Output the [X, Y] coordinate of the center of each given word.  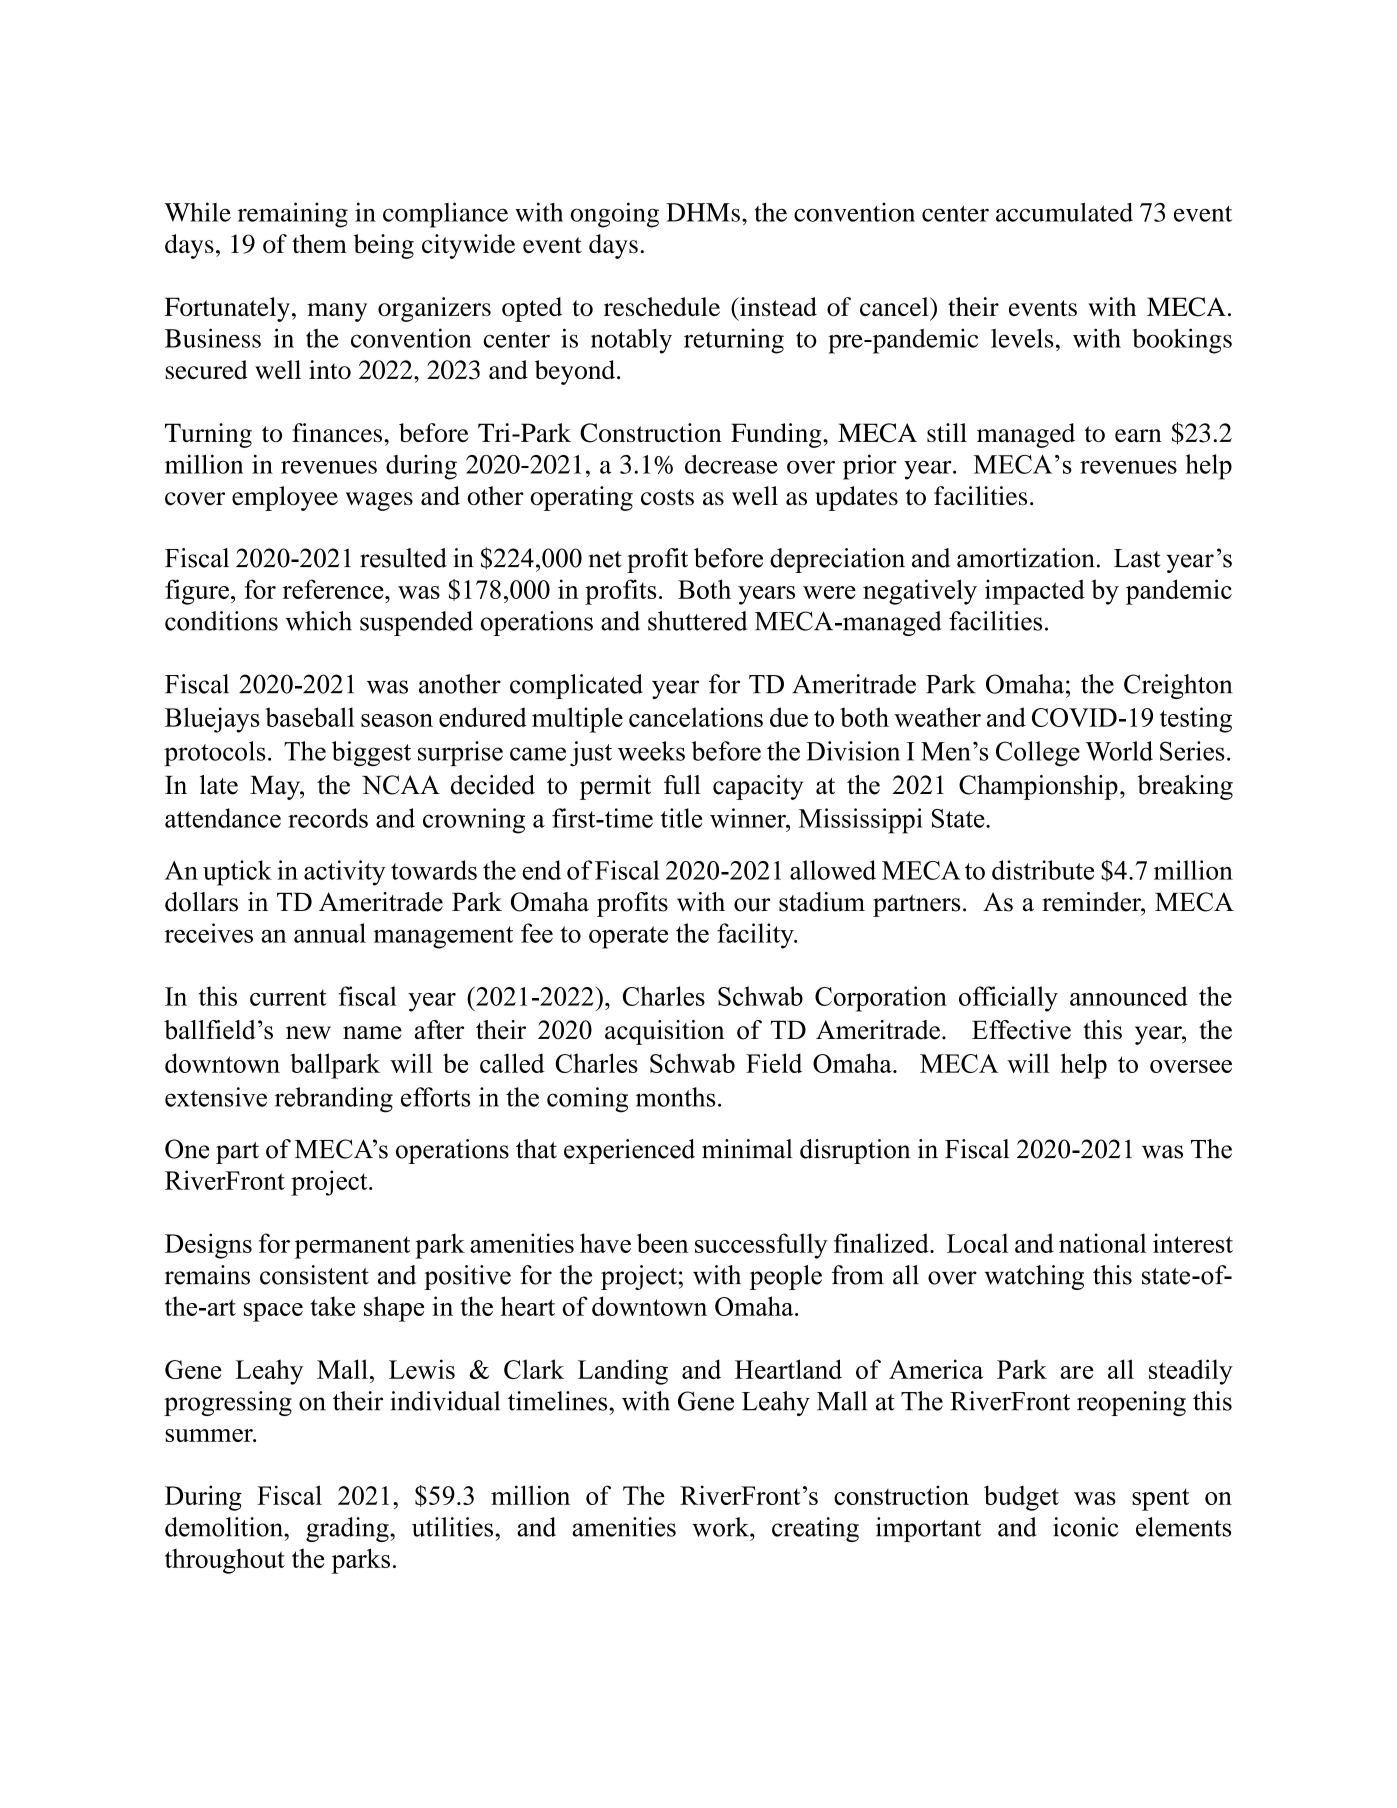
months [675, 1097]
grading [348, 1529]
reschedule [662, 306]
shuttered [697, 621]
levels [1022, 338]
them [319, 243]
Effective [1021, 1030]
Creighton [1178, 686]
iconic [1085, 1527]
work [721, 1527]
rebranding [334, 1100]
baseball [309, 717]
